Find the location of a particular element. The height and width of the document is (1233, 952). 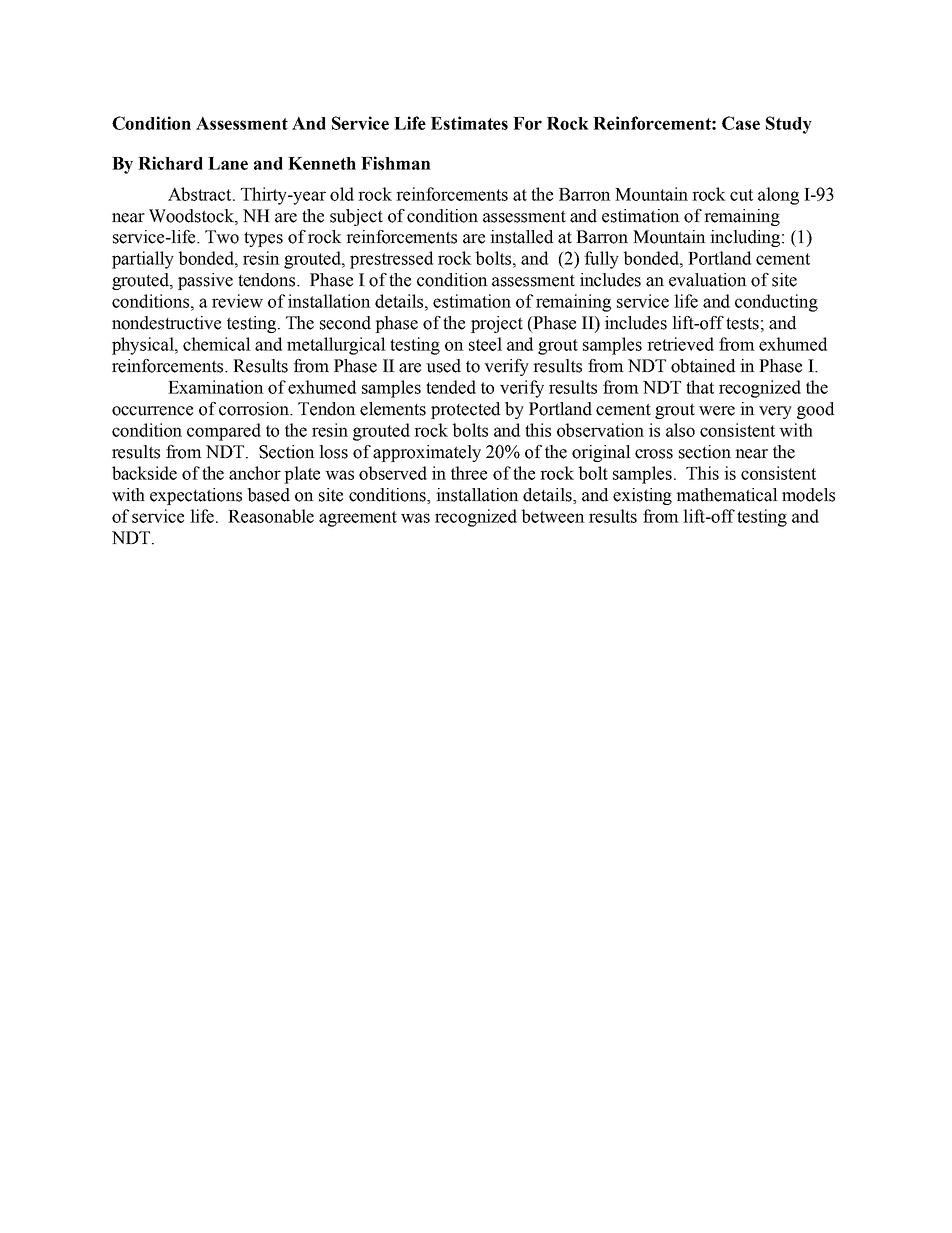

including is located at coordinates (746, 238).
